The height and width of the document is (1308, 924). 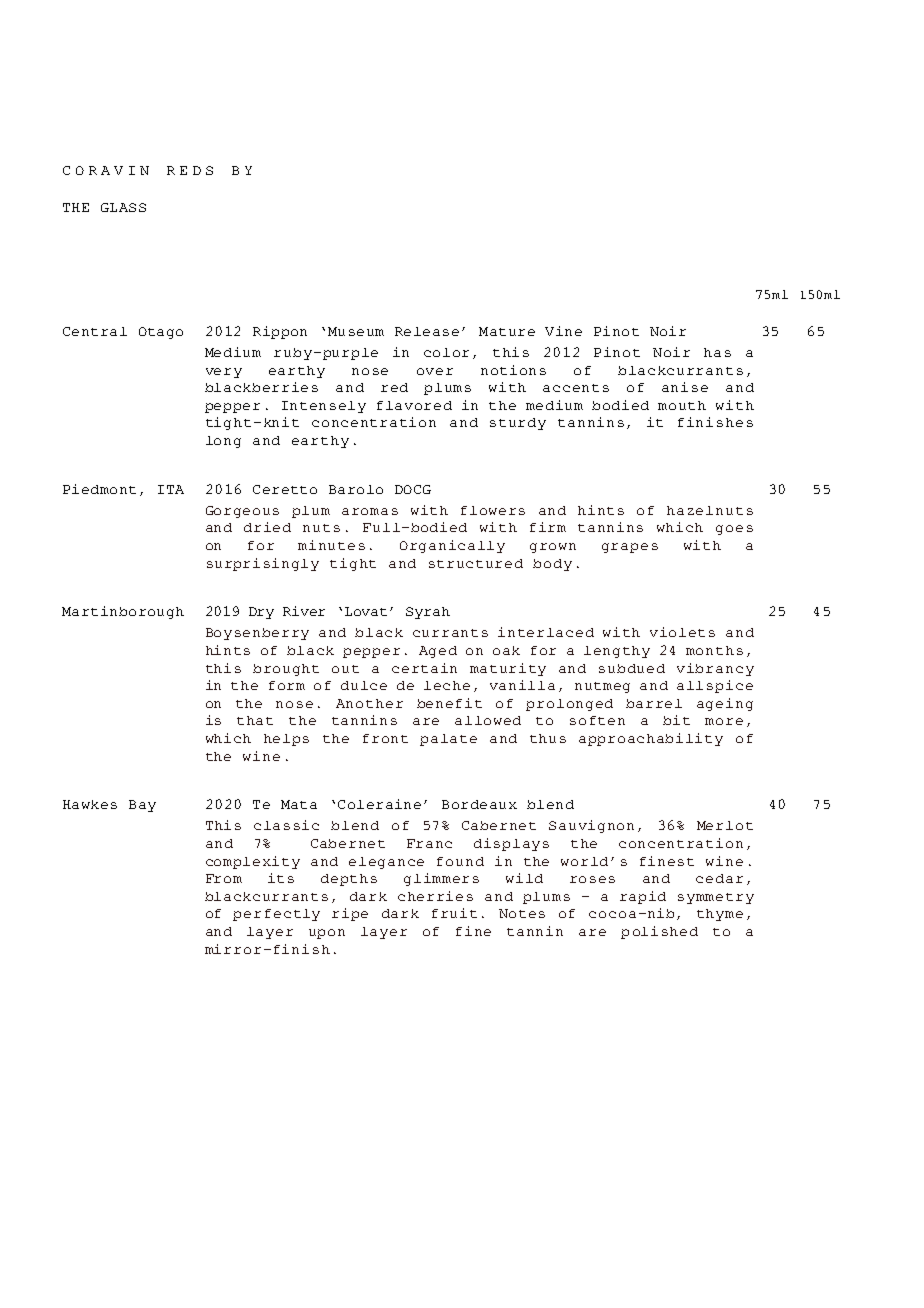 I want to click on mouth, so click(x=682, y=405).
